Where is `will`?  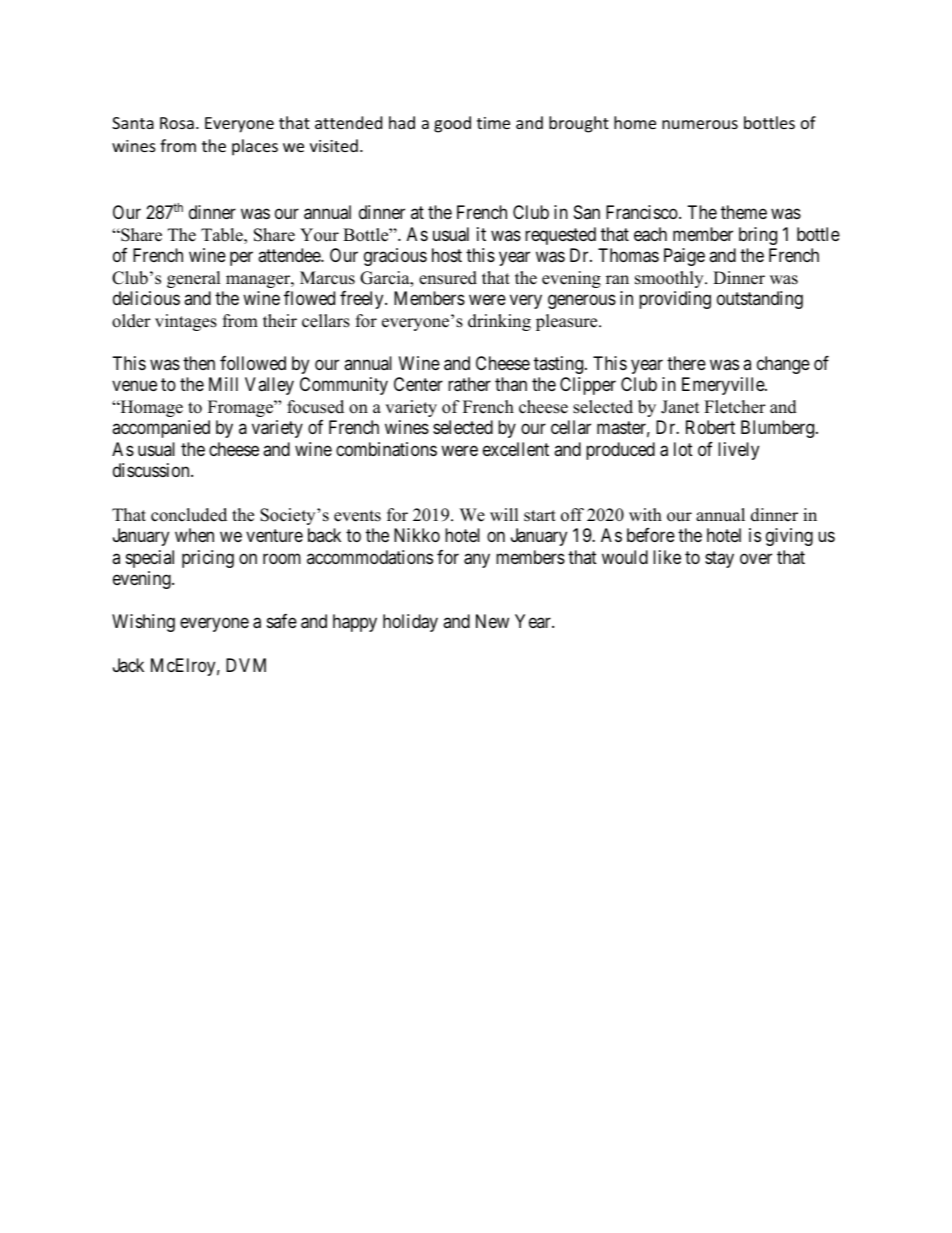 will is located at coordinates (504, 514).
